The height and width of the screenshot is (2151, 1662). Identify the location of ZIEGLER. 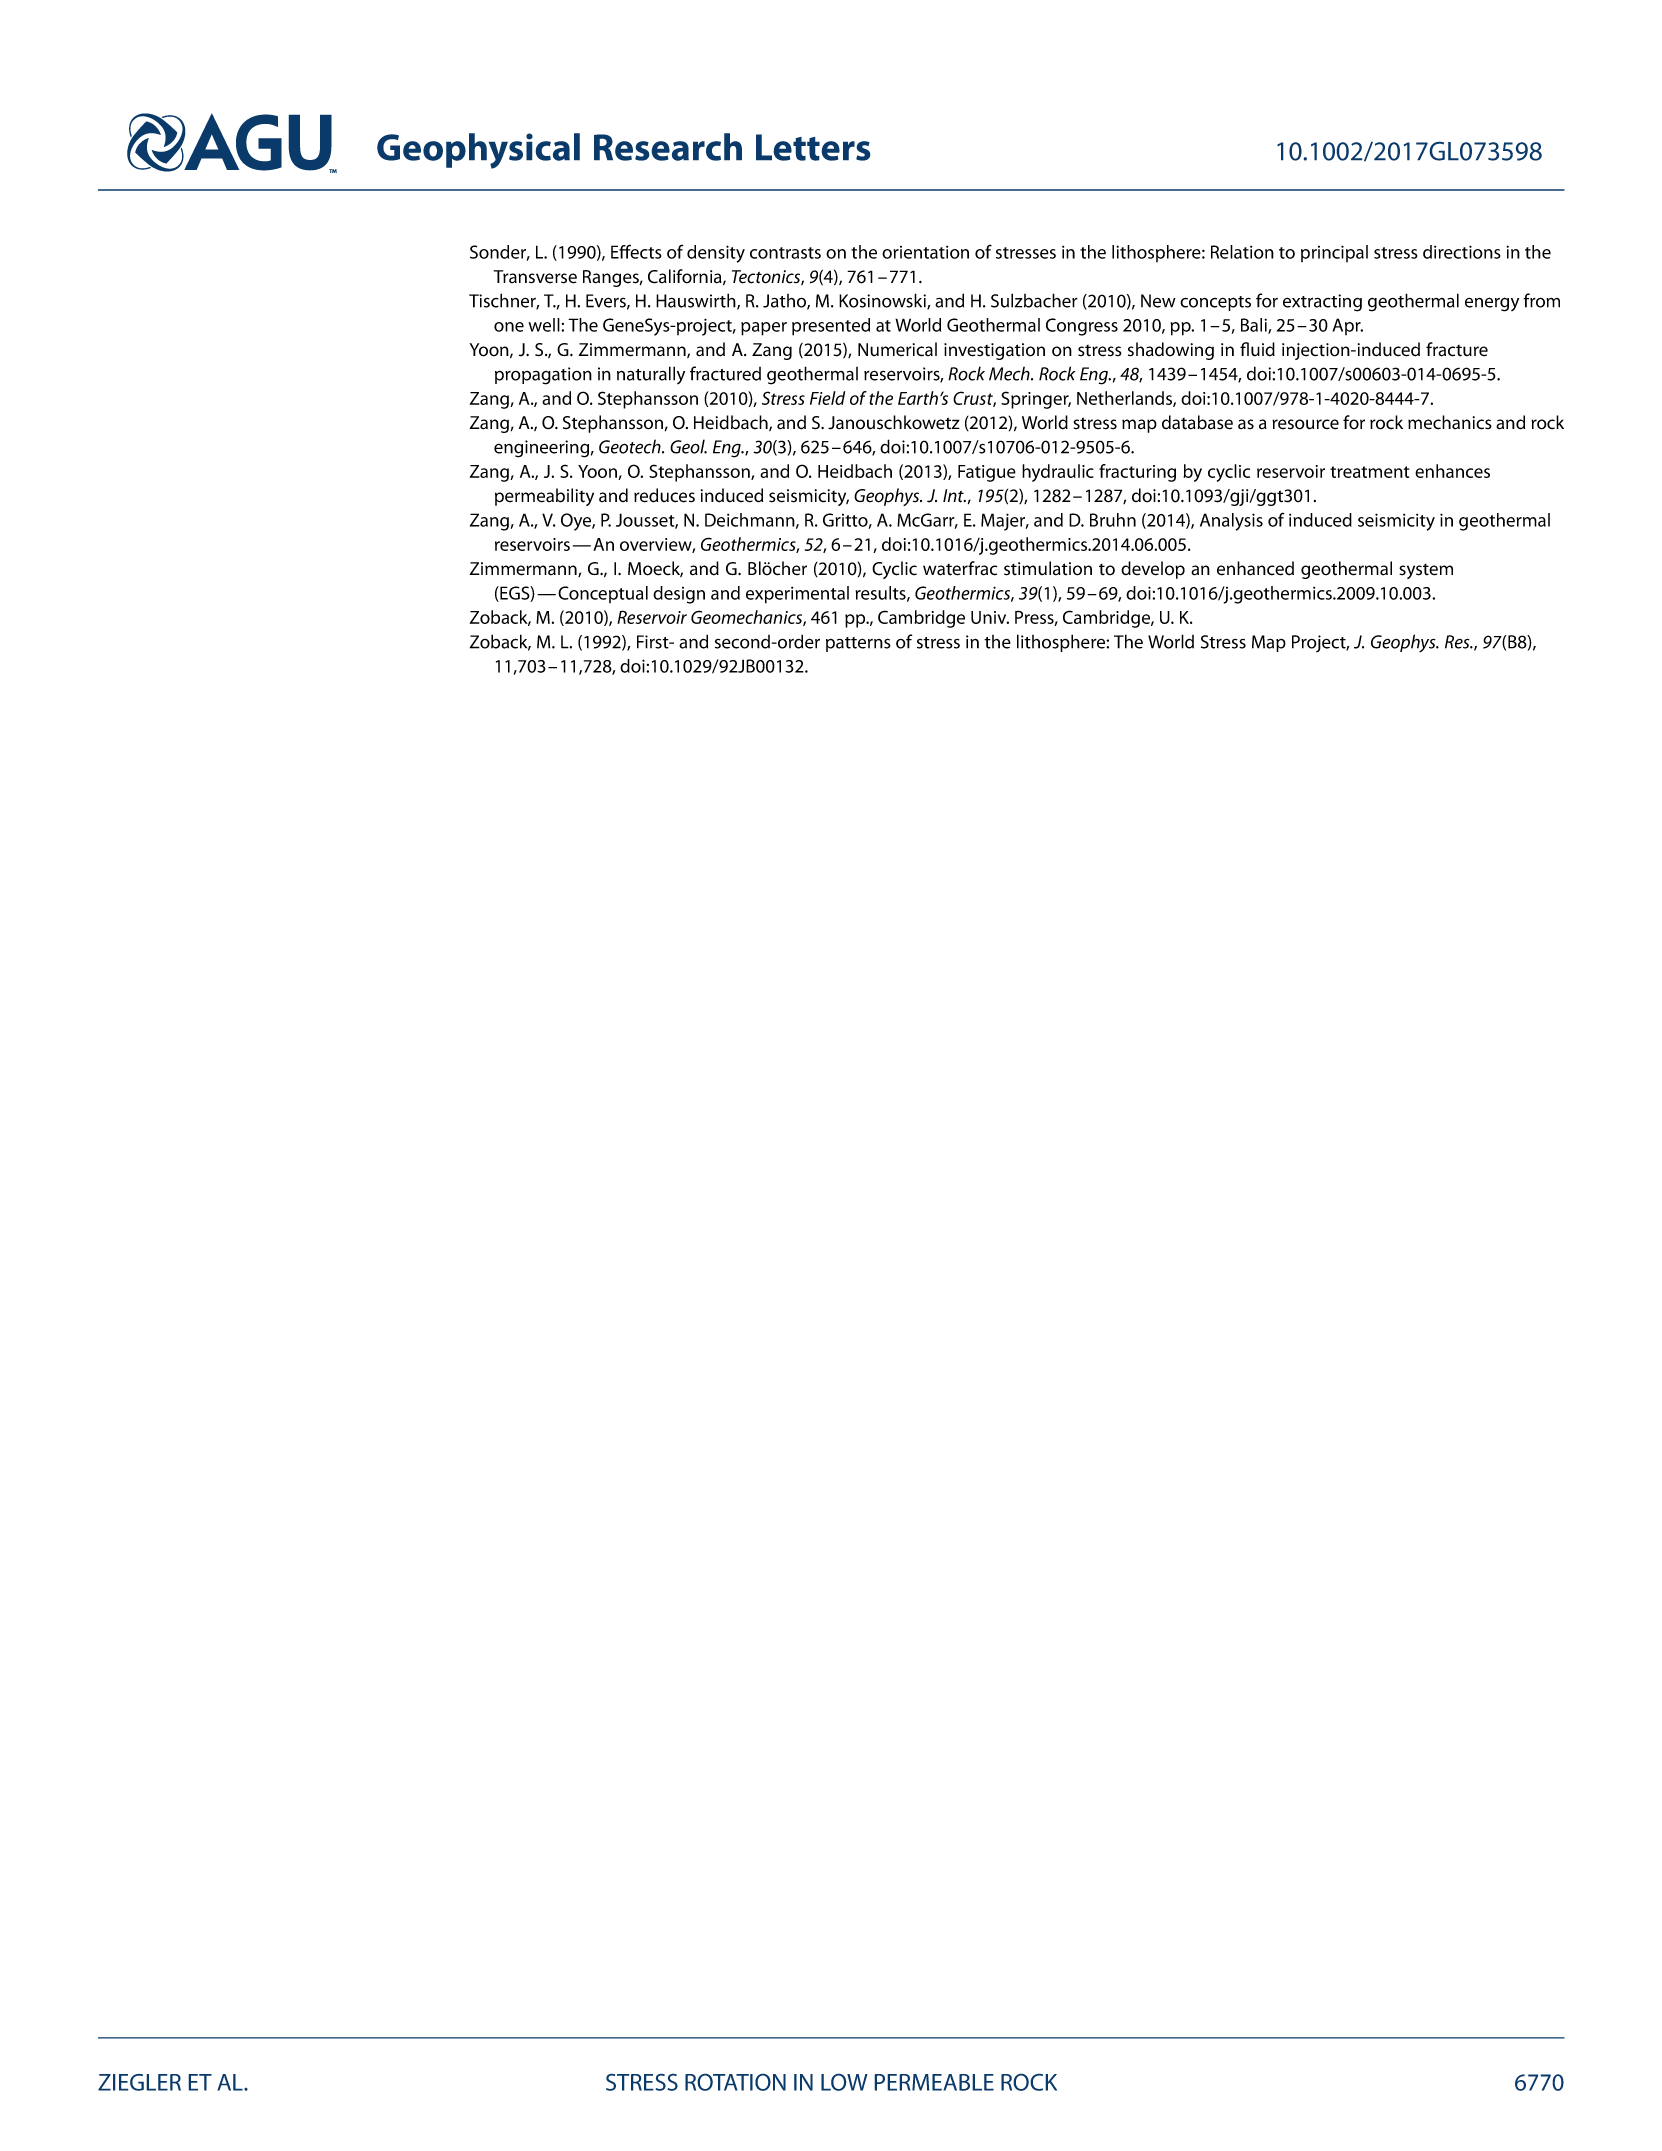
(139, 2082).
